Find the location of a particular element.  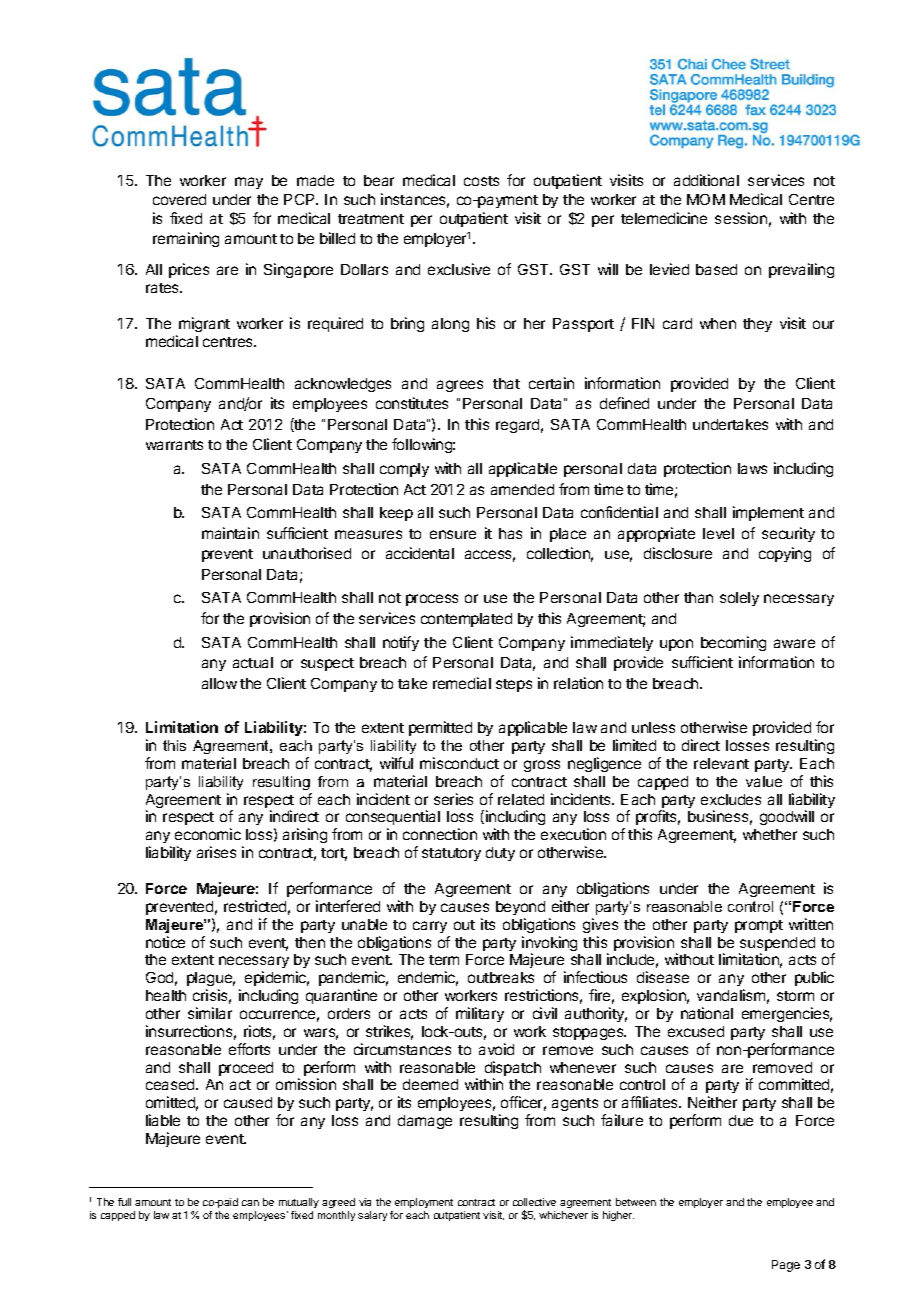

becoming is located at coordinates (733, 643).
